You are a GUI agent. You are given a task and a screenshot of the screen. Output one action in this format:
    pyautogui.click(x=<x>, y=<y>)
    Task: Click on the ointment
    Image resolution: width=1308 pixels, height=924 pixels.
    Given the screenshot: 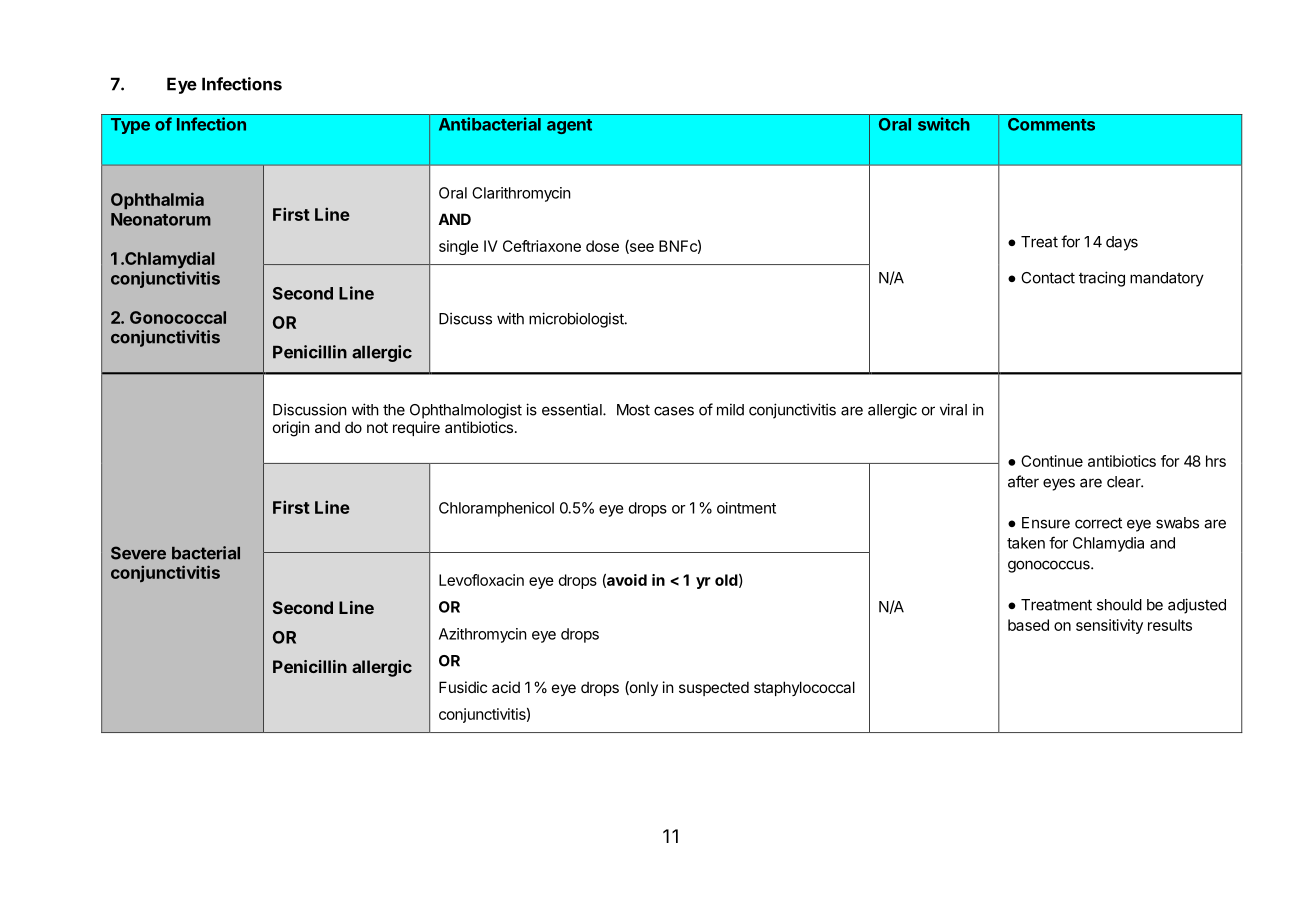 What is the action you would take?
    pyautogui.click(x=746, y=508)
